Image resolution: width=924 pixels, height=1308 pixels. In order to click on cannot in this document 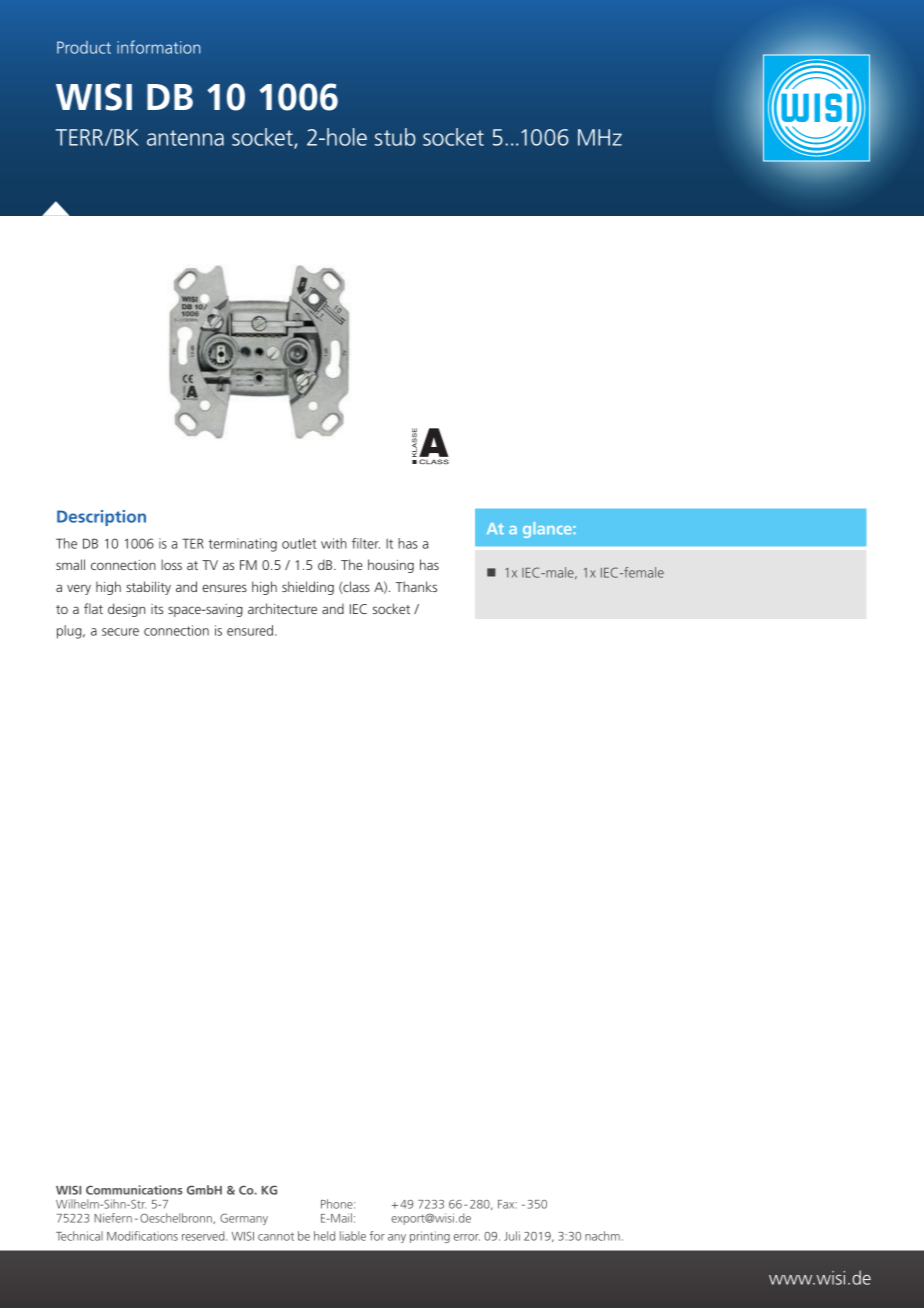, I will do `click(276, 1236)`.
